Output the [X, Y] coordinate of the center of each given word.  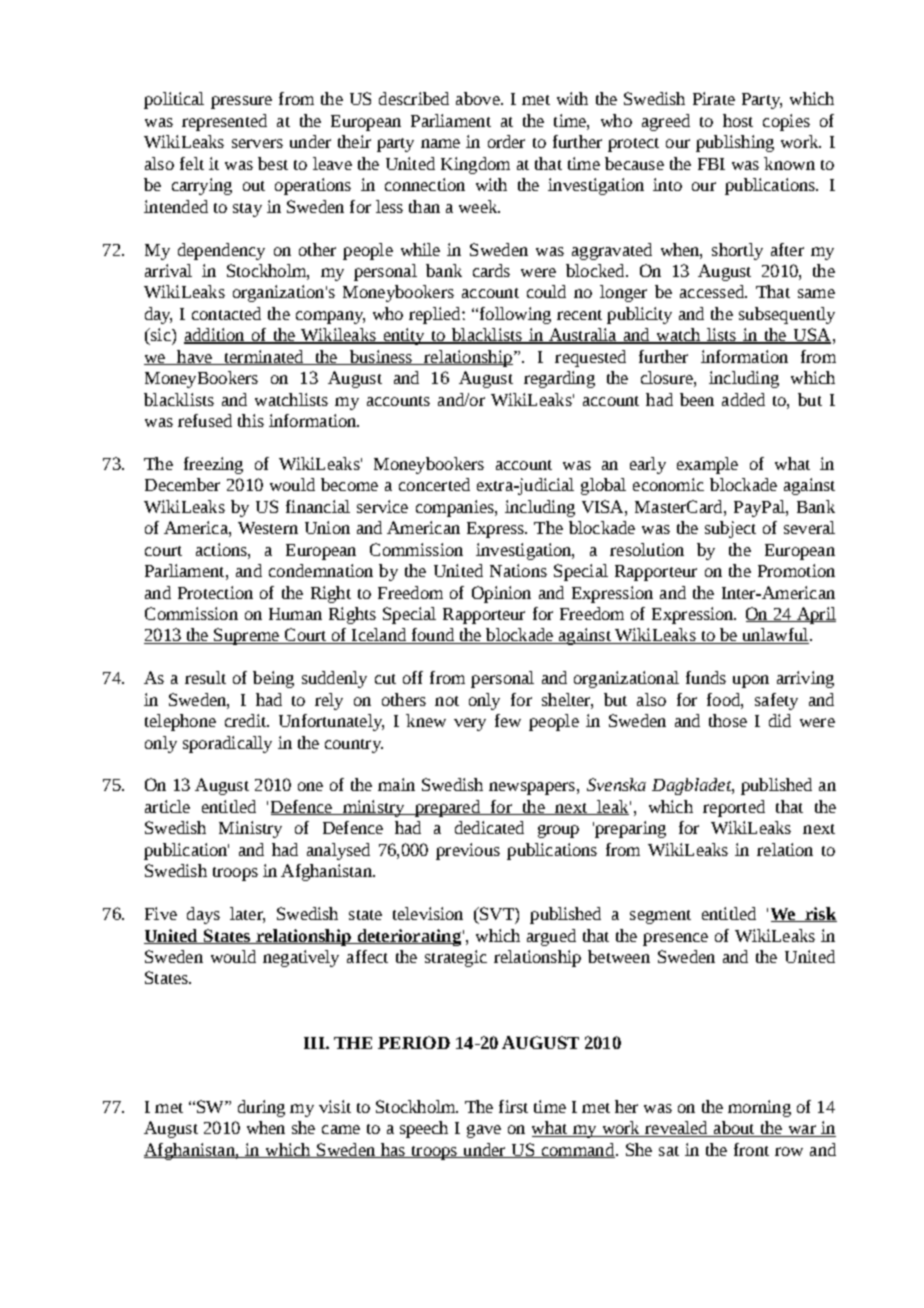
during [261, 1108]
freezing [213, 465]
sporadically [227, 744]
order [506, 141]
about [734, 1129]
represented [224, 122]
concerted [434, 484]
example [707, 465]
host [738, 120]
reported [734, 808]
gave [484, 1131]
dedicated [489, 827]
